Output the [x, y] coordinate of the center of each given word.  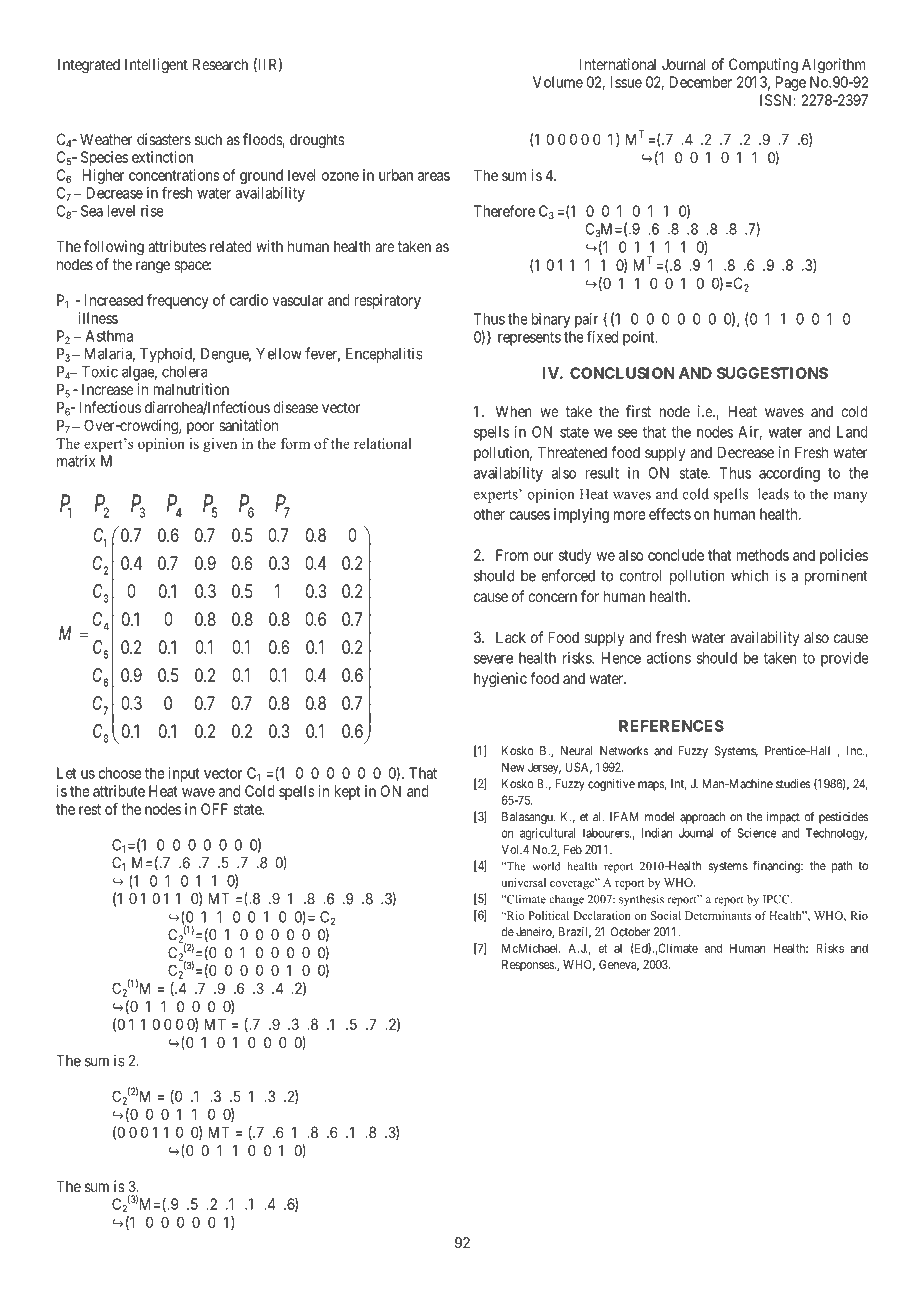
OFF [214, 809]
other [489, 514]
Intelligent [156, 66]
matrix [76, 461]
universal [523, 882]
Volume [558, 82]
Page [791, 83]
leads [773, 494]
